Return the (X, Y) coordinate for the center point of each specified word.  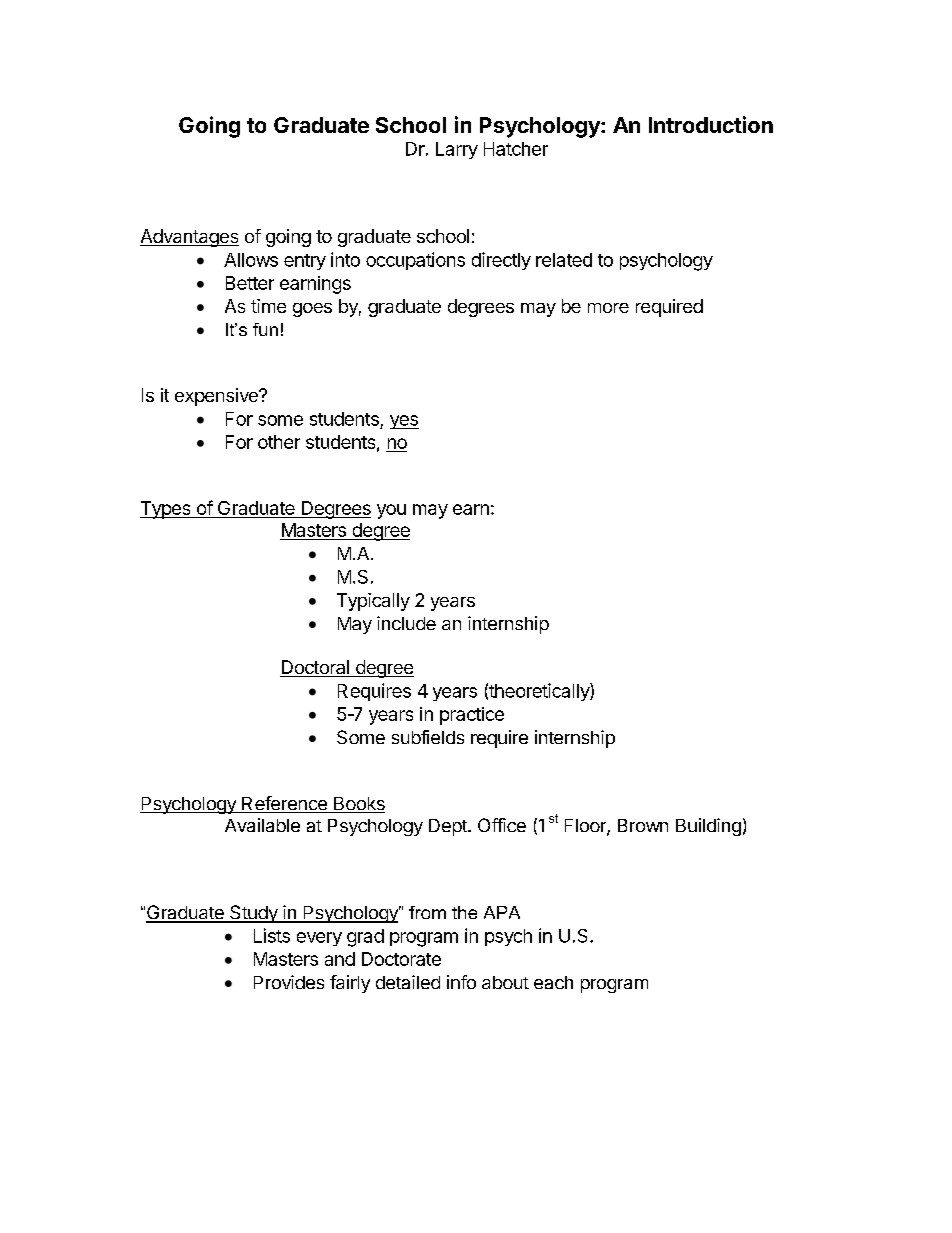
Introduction (711, 124)
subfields (428, 737)
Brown (643, 825)
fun (265, 329)
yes (404, 422)
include (406, 623)
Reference (284, 804)
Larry (457, 150)
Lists (272, 935)
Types (166, 510)
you (391, 511)
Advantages (189, 238)
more (608, 308)
